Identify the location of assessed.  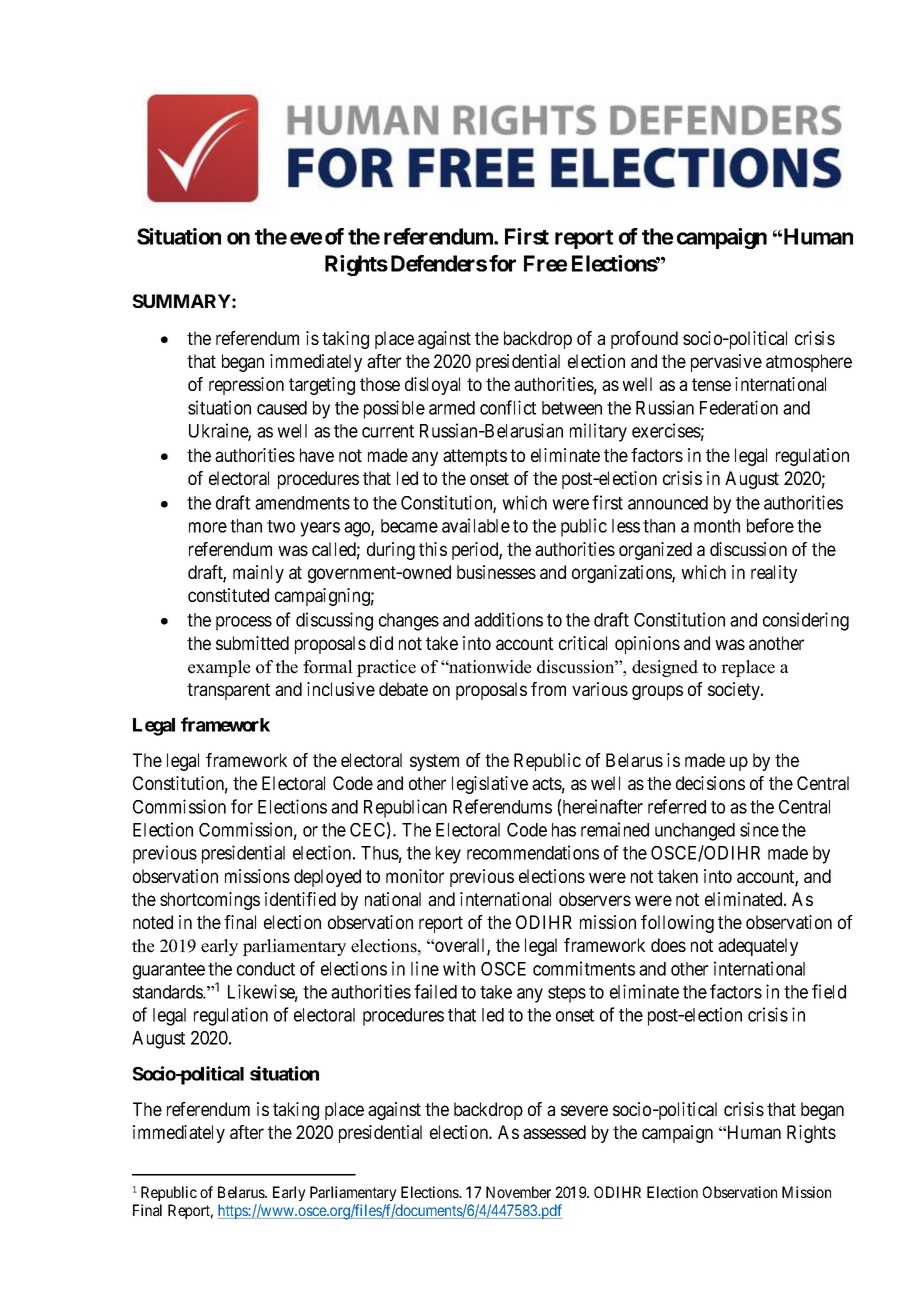
(554, 1132).
